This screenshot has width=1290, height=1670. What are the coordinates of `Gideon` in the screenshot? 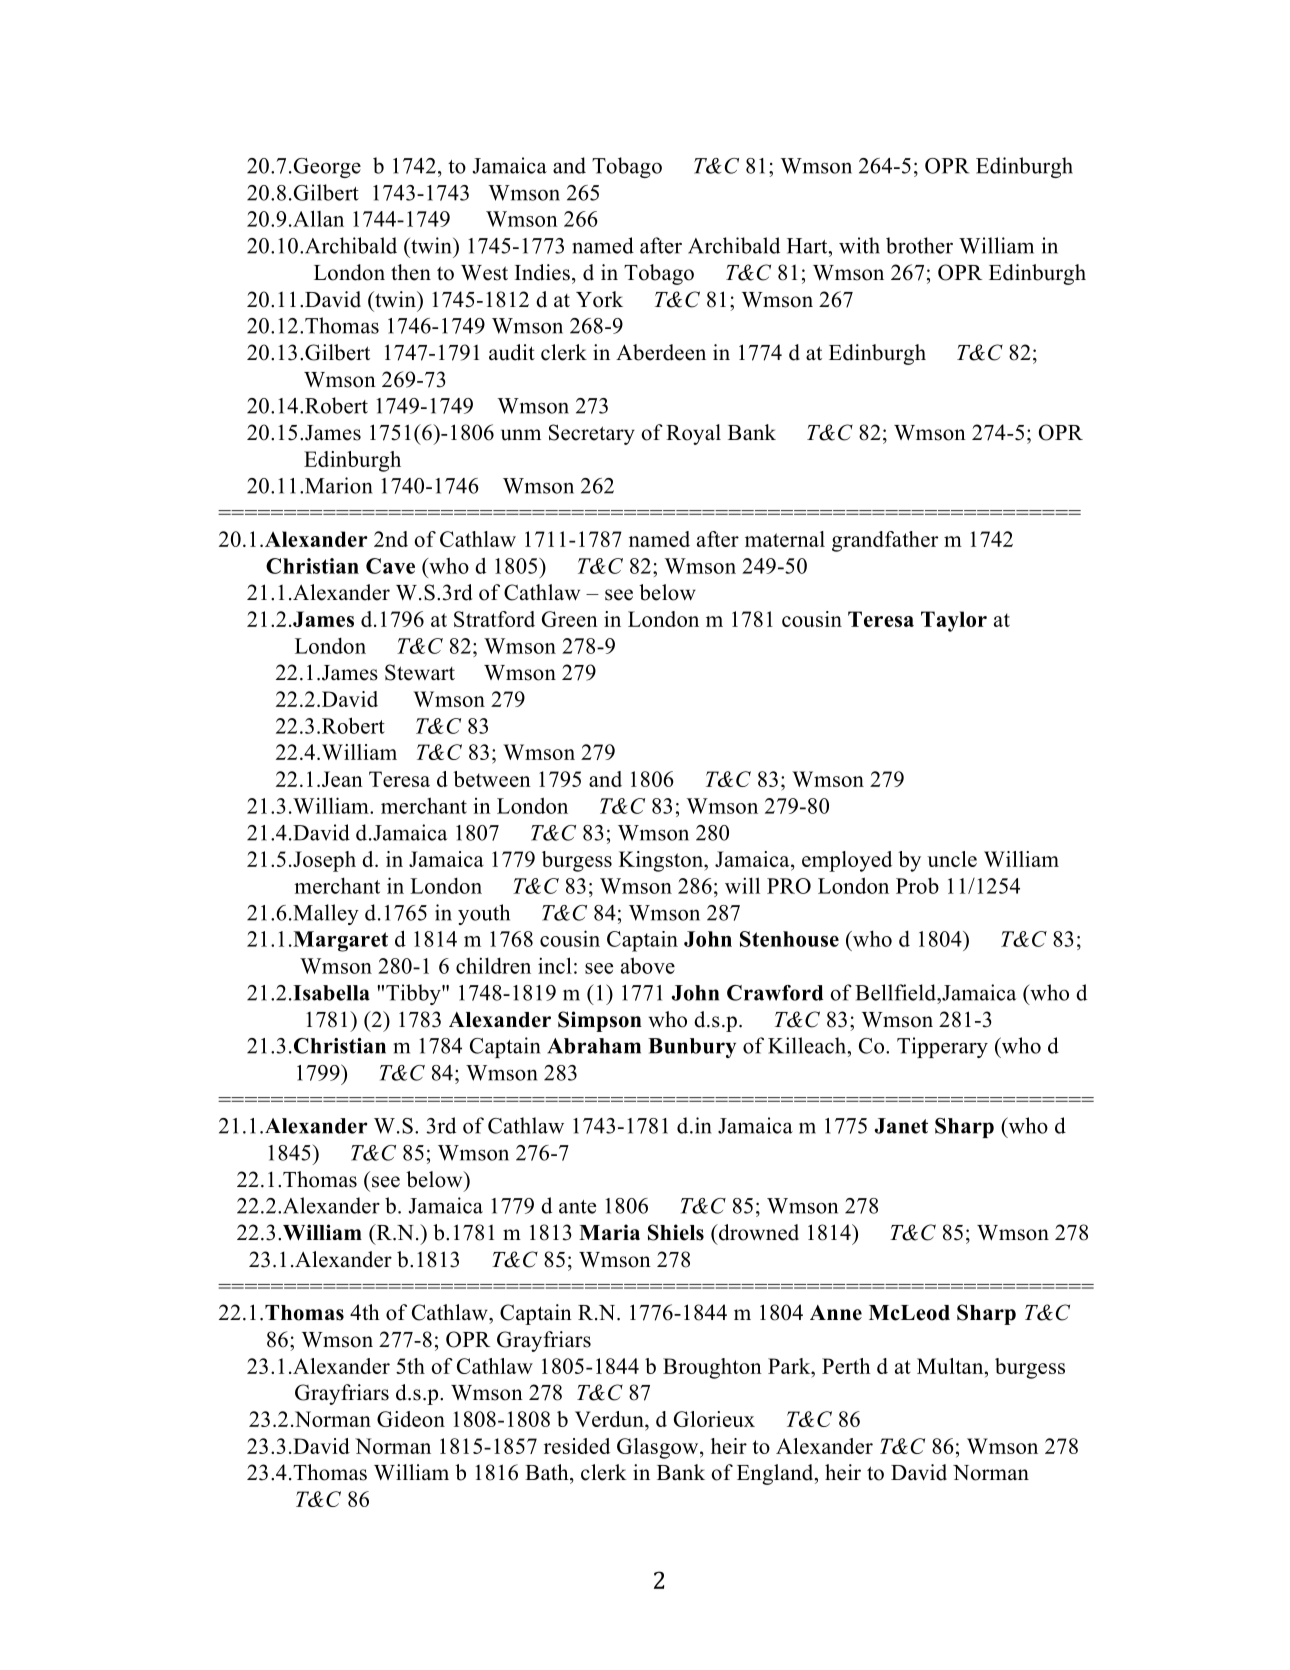 It's located at (411, 1419).
